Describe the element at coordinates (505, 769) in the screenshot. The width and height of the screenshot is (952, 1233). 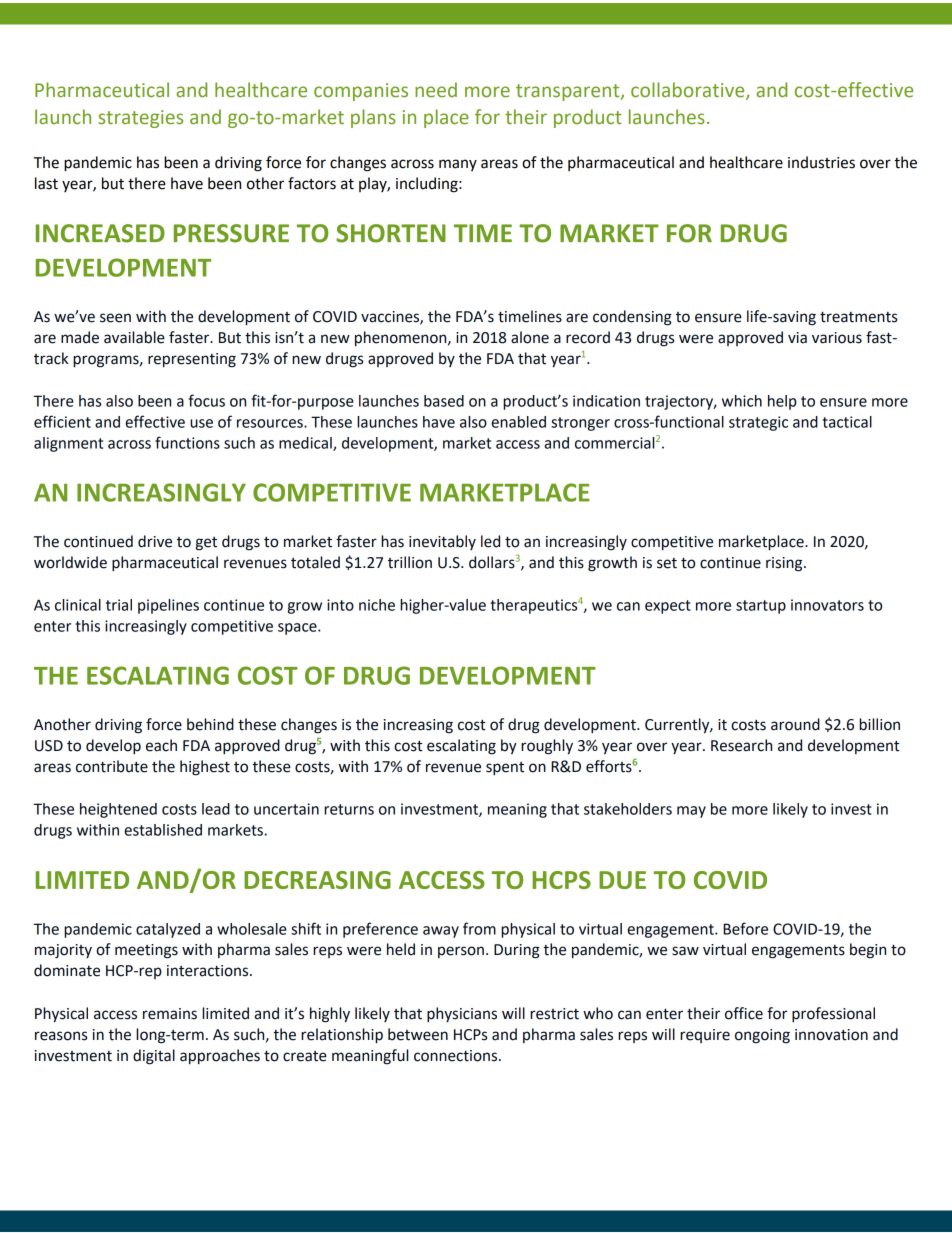
I see `spent` at that location.
